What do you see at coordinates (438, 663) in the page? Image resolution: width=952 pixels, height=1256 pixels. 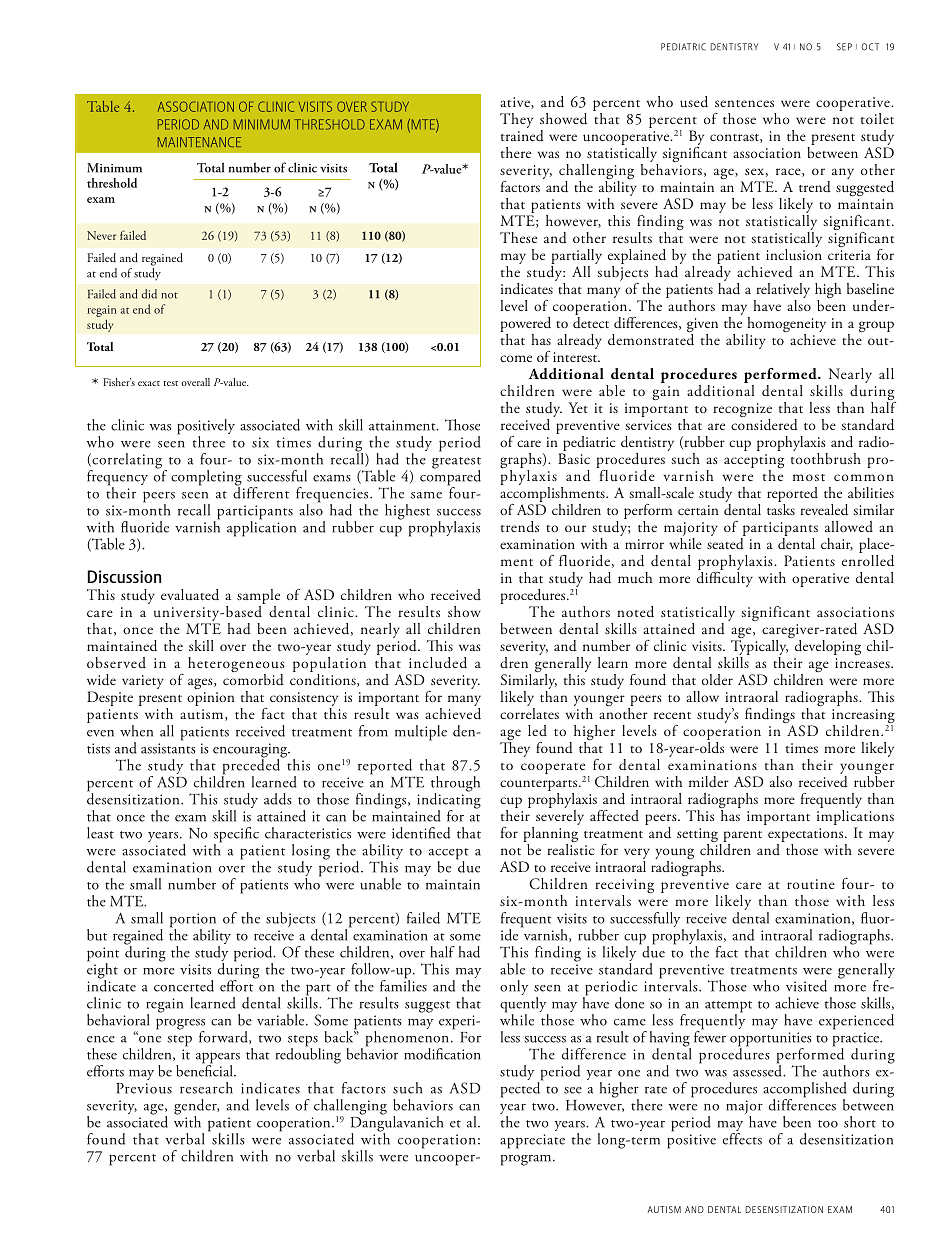 I see `included` at bounding box center [438, 663].
